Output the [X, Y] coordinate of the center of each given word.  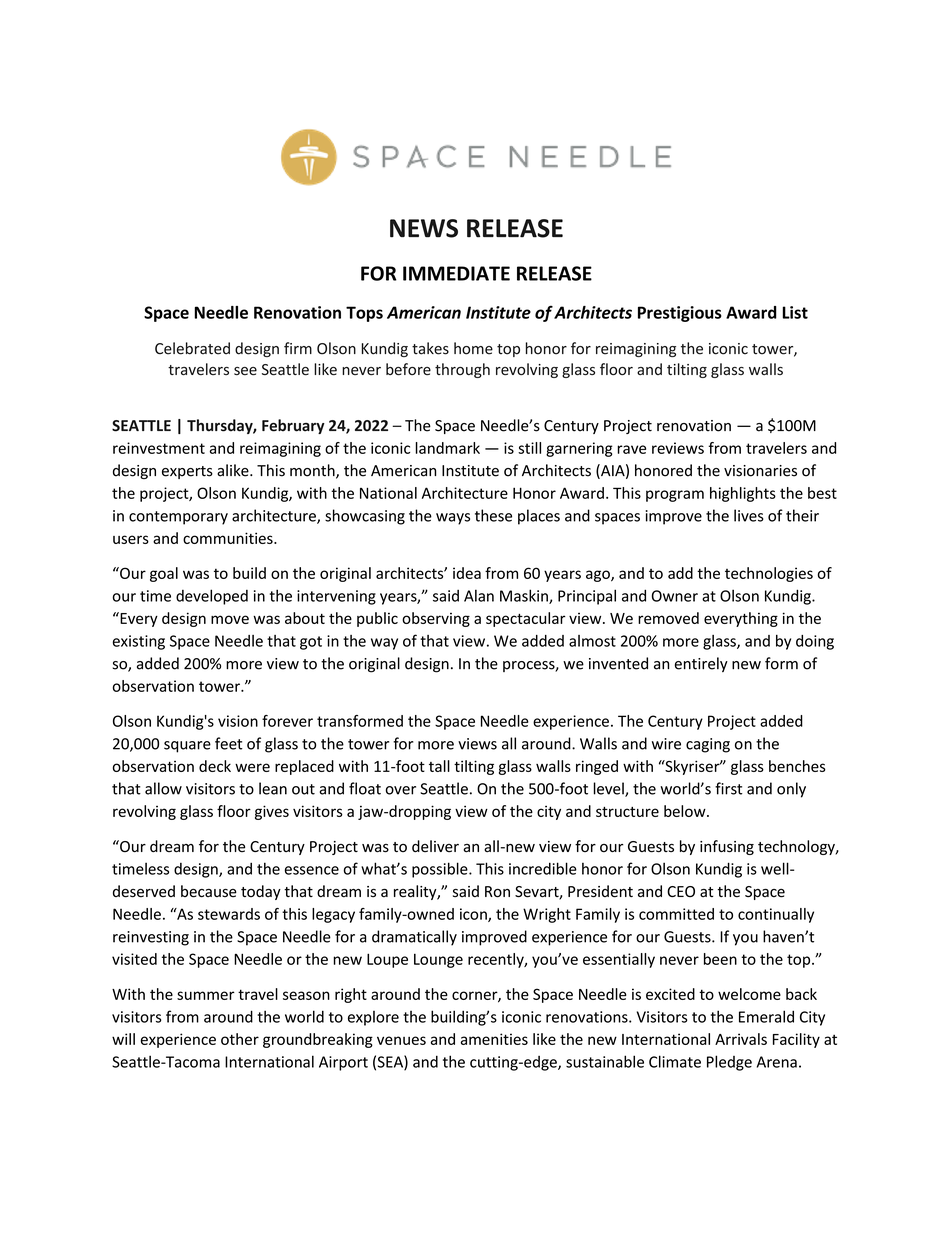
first [729, 788]
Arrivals [741, 1039]
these [493, 515]
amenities [494, 1039]
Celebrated [192, 348]
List [795, 312]
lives [749, 515]
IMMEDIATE [456, 273]
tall [439, 766]
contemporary [178, 518]
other [240, 1039]
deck [215, 766]
